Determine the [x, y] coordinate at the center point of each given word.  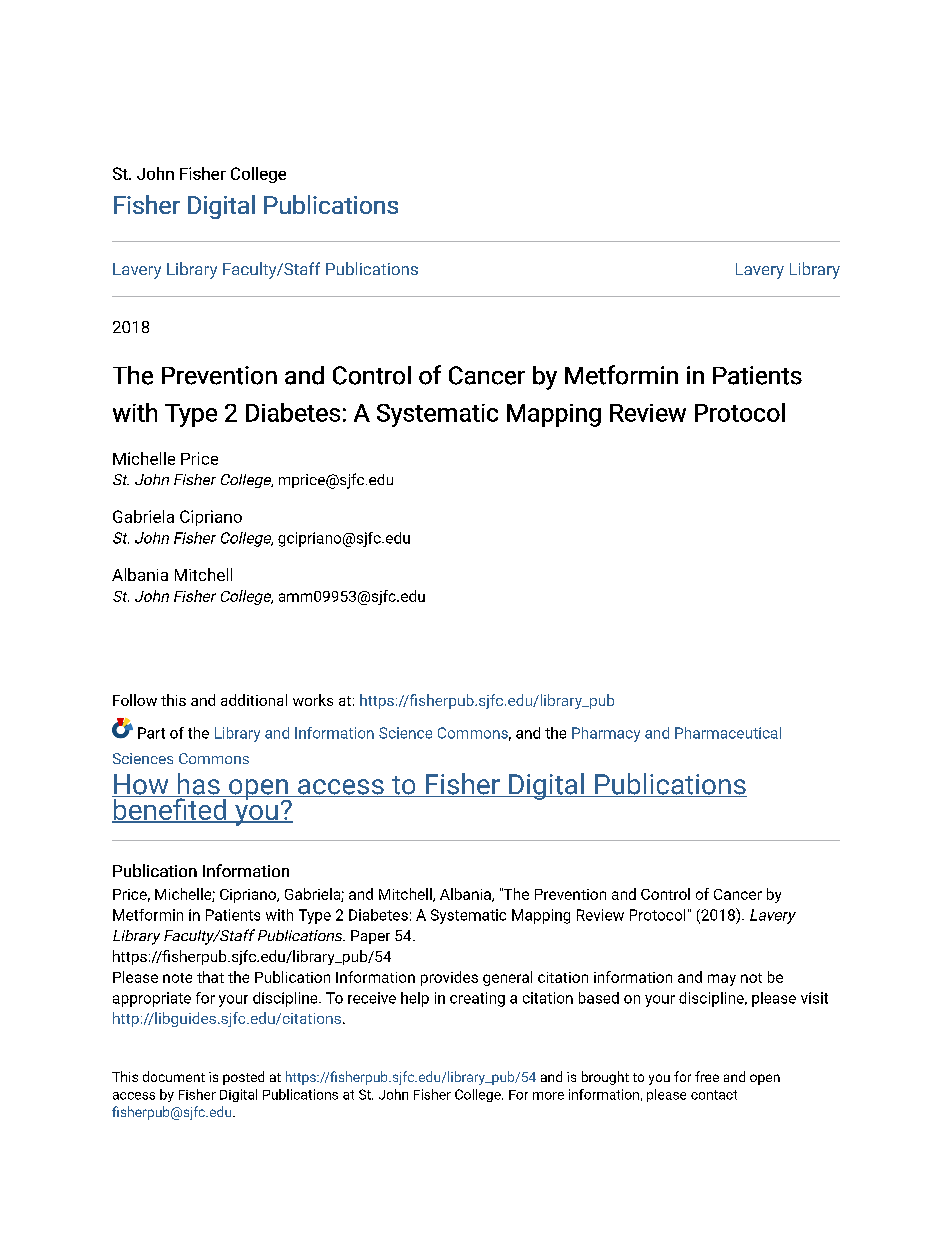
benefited [170, 809]
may [722, 980]
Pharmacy [606, 734]
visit [814, 998]
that [210, 977]
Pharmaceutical [728, 733]
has [198, 785]
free [707, 1076]
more [548, 1096]
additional [254, 700]
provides [449, 978]
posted [243, 1078]
